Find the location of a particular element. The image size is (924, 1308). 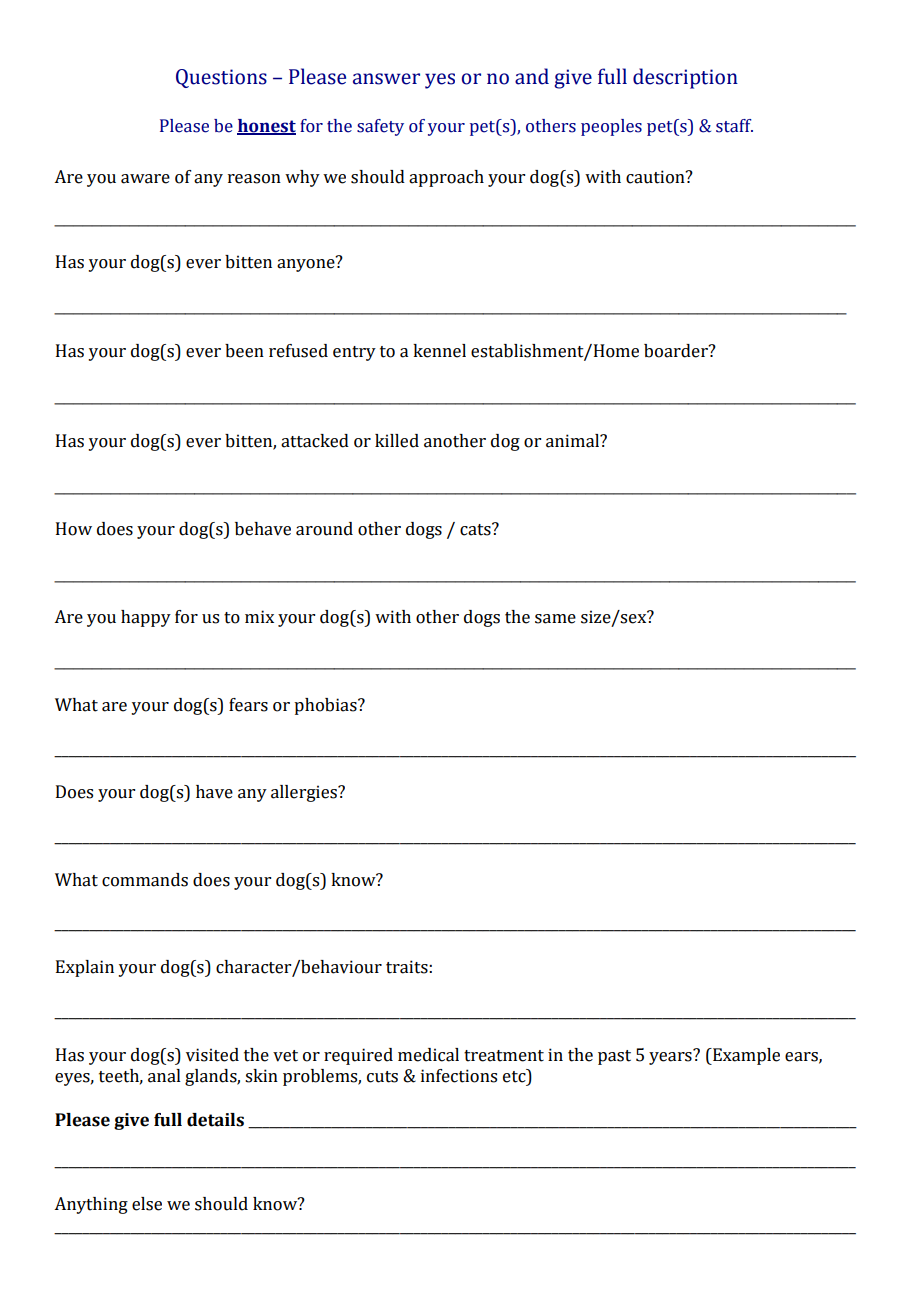

Questions is located at coordinates (221, 78).
